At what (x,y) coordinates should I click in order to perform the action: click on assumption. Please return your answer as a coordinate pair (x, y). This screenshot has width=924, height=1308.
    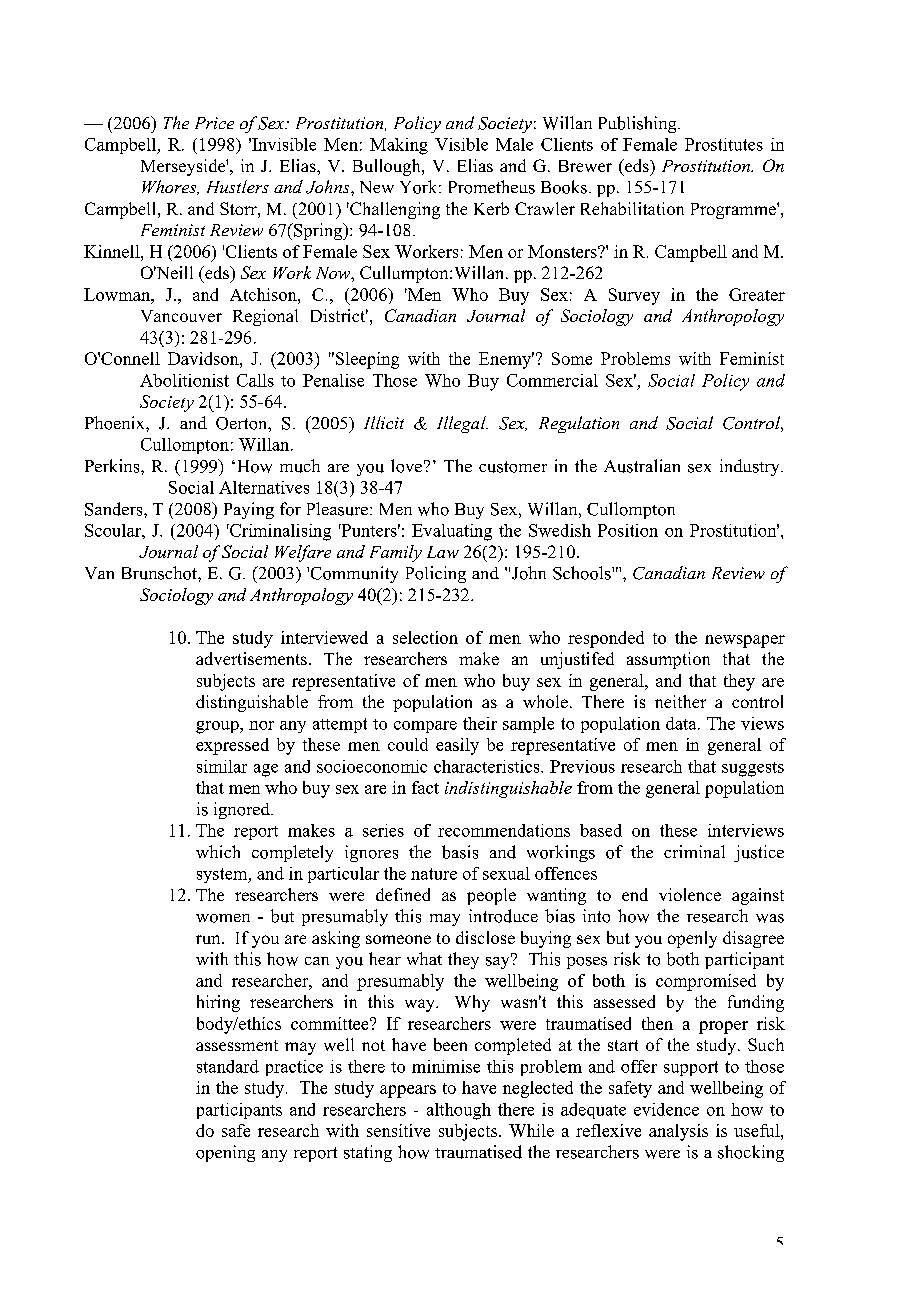
    Looking at the image, I should click on (668, 660).
